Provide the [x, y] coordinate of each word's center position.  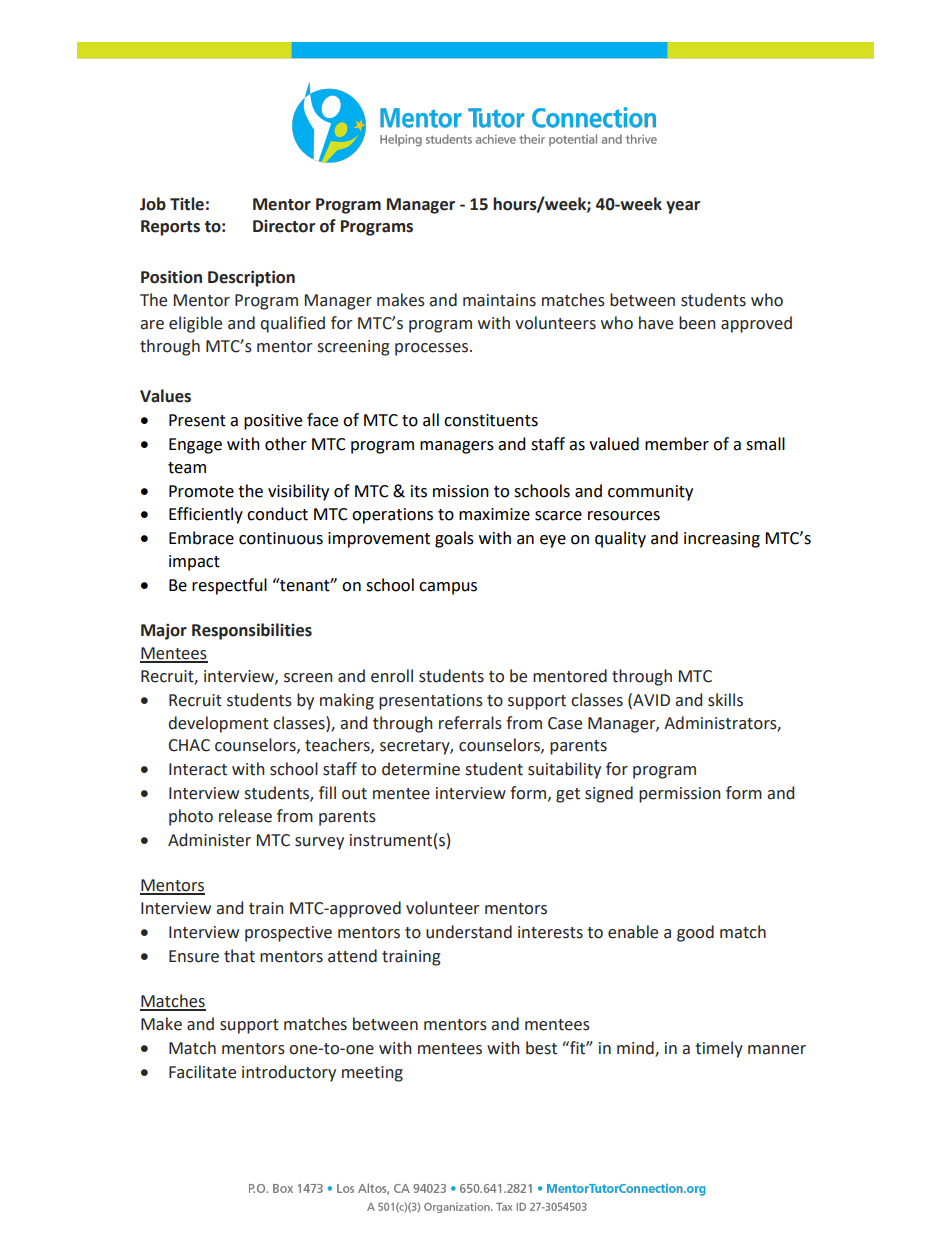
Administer [209, 840]
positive [273, 422]
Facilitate [202, 1072]
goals [454, 539]
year [683, 207]
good [695, 933]
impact [194, 563]
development [219, 724]
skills [725, 700]
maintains [499, 300]
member [677, 444]
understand [469, 932]
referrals [470, 723]
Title [187, 204]
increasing [722, 540]
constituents [491, 420]
